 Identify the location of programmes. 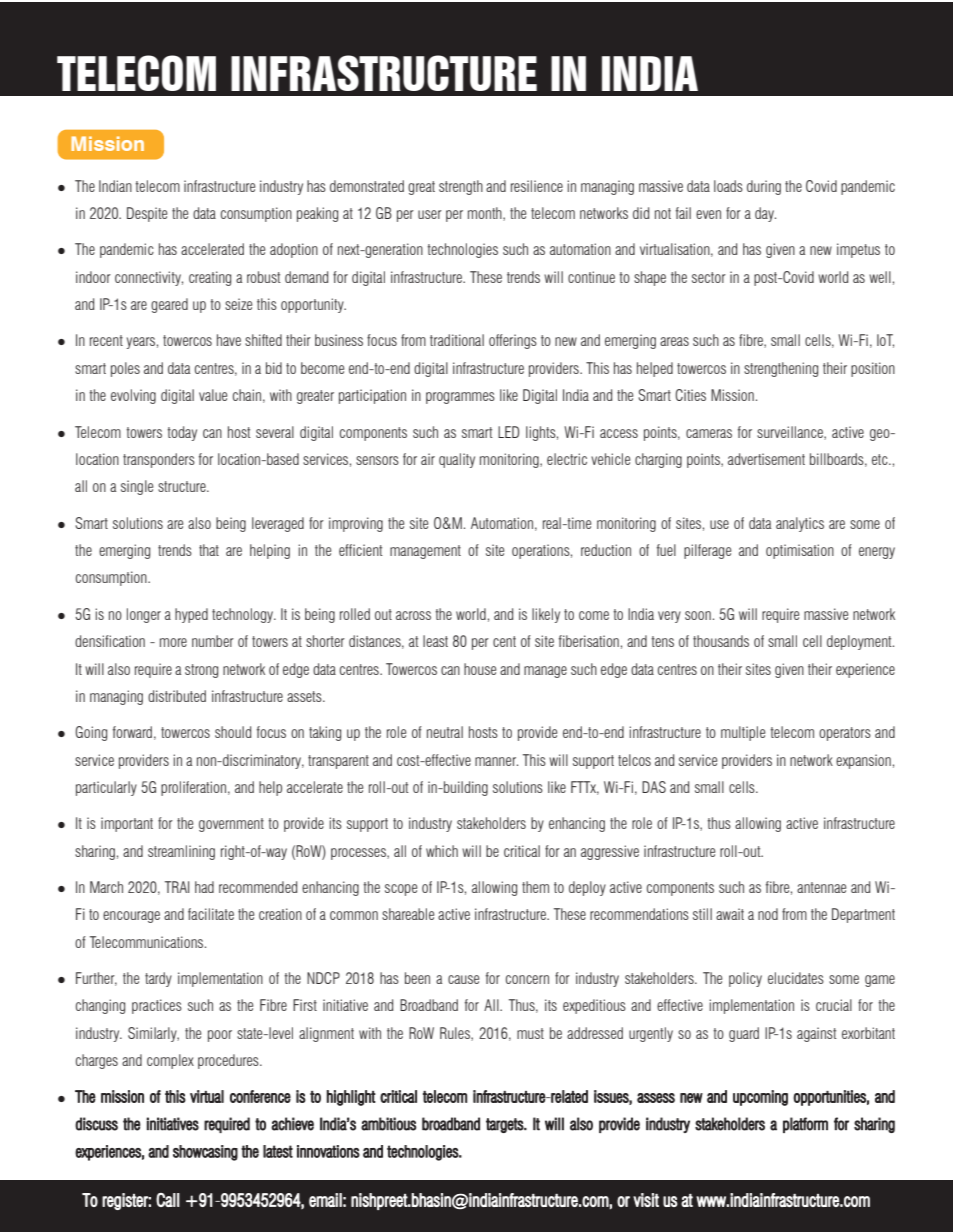
(460, 398).
